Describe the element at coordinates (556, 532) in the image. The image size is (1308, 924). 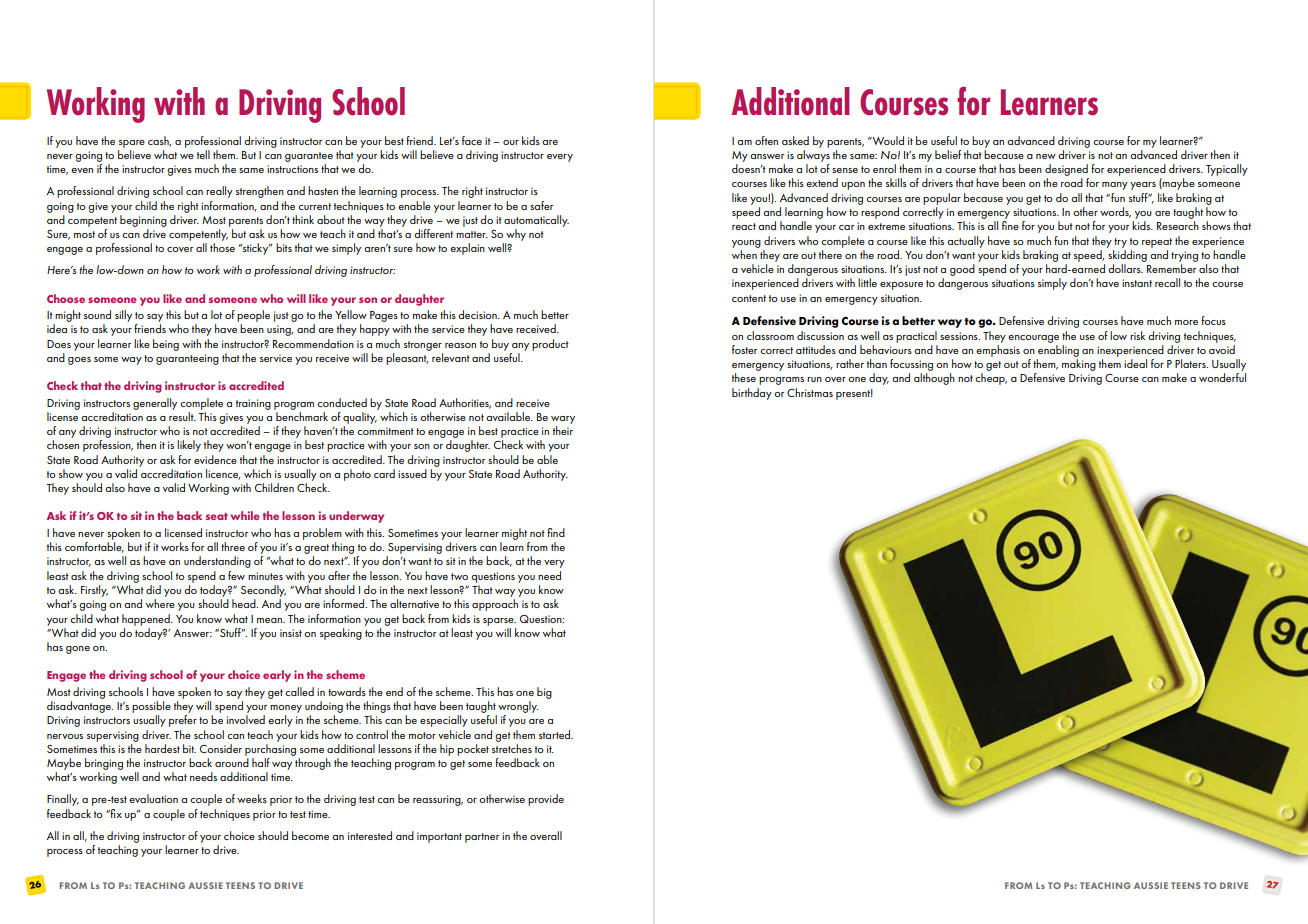
I see `find` at that location.
